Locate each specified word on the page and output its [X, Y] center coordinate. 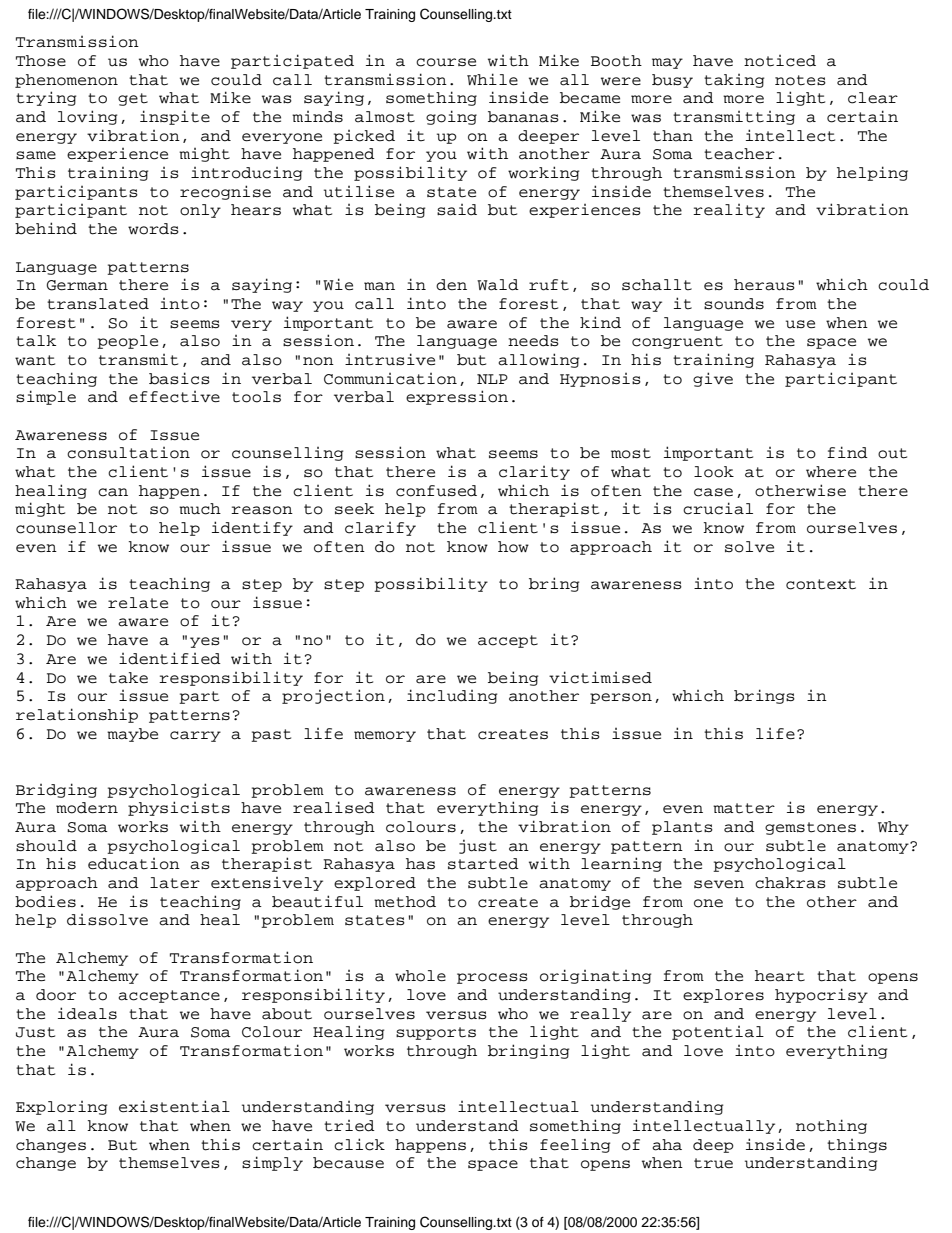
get [133, 99]
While [492, 79]
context [821, 584]
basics [179, 378]
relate [138, 603]
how [513, 547]
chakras [790, 883]
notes [800, 80]
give [713, 379]
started [483, 864]
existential [174, 1106]
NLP [492, 379]
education [134, 864]
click [359, 1144]
